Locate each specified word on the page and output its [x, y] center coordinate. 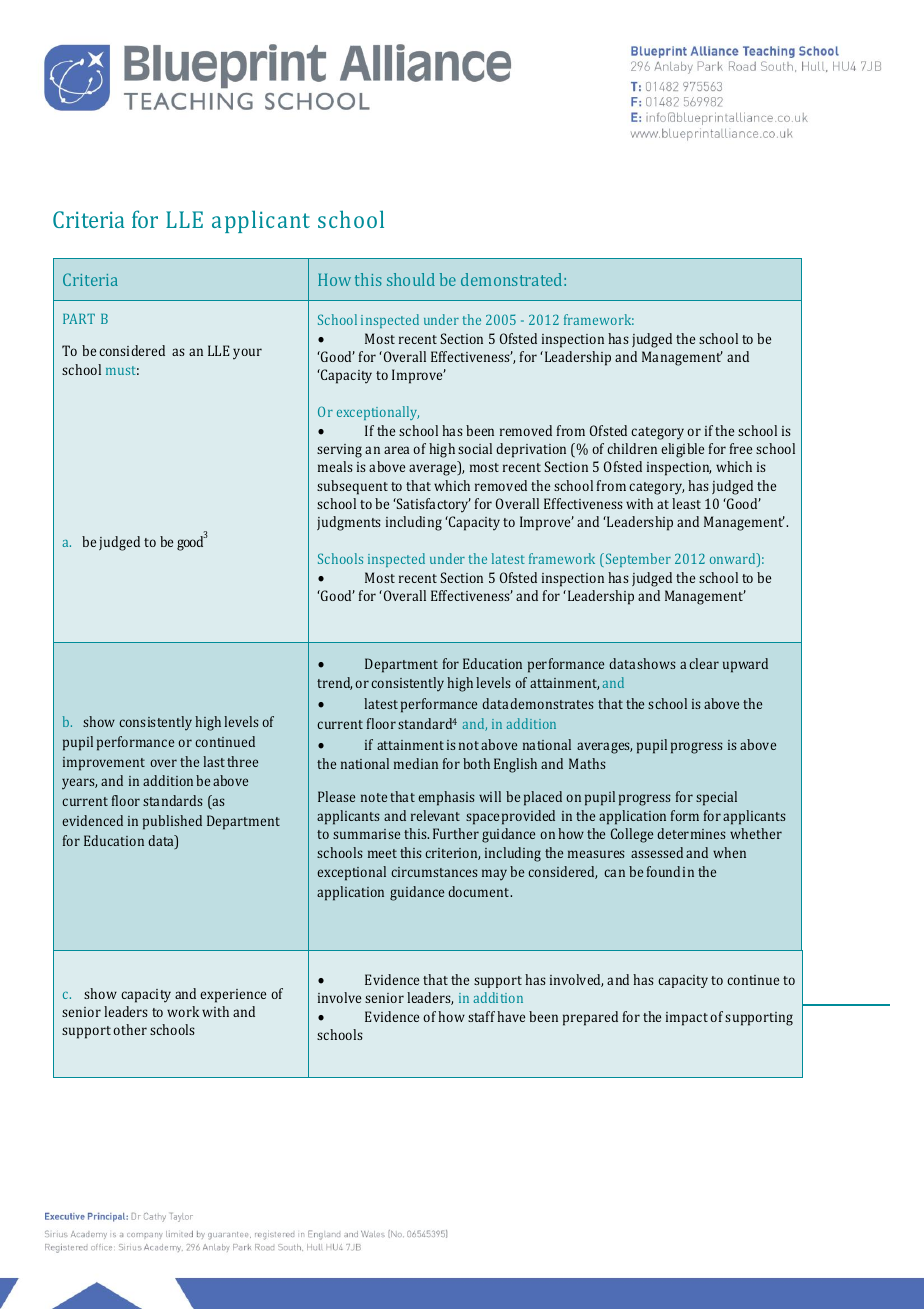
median [416, 763]
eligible [682, 450]
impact [687, 1019]
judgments [349, 523]
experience [233, 996]
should [411, 279]
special [716, 798]
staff [481, 1016]
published [172, 822]
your [247, 354]
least [686, 503]
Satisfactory [433, 505]
